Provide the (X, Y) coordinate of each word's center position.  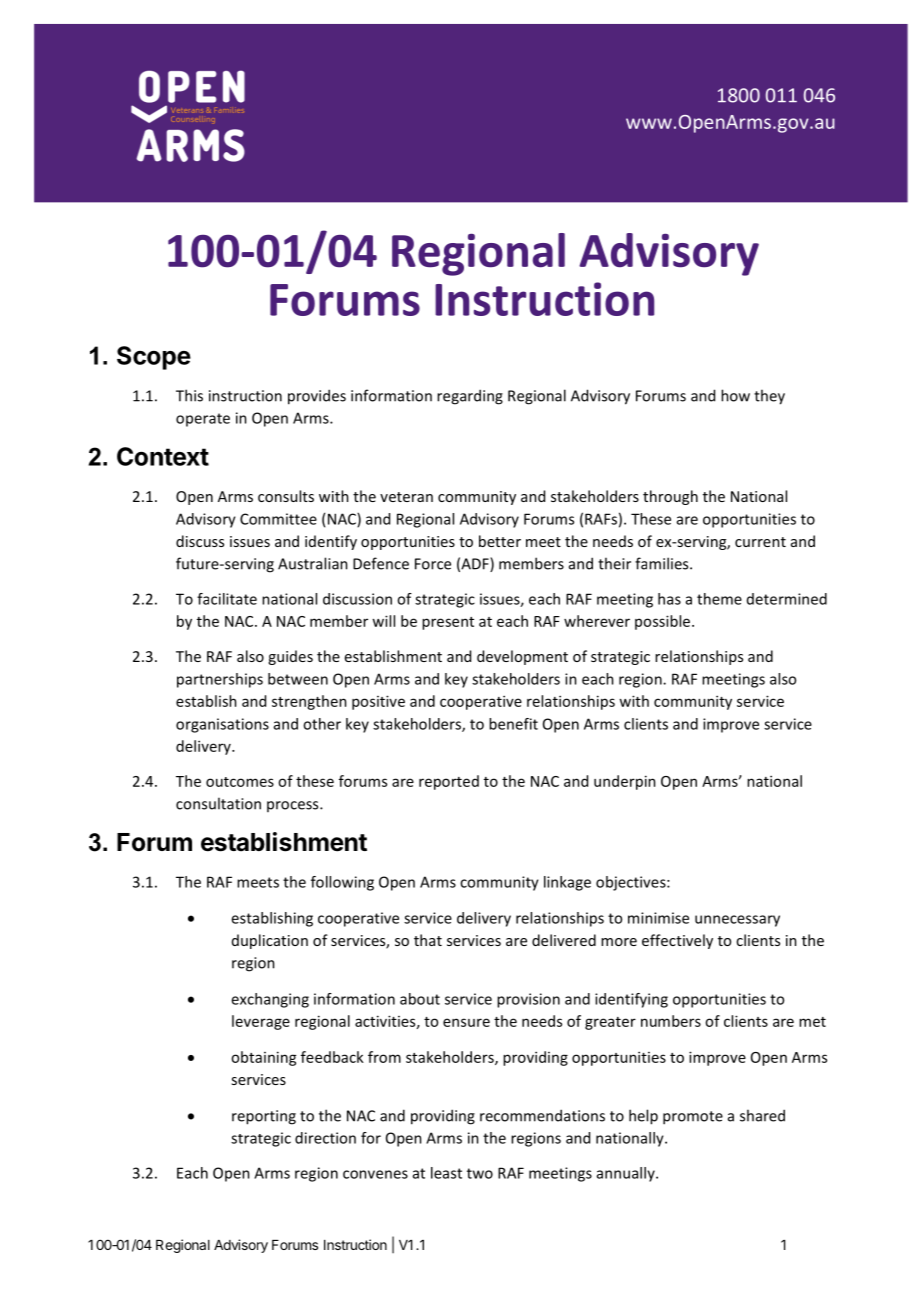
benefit (513, 724)
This (189, 395)
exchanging (270, 1000)
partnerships (220, 680)
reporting (264, 1117)
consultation (218, 803)
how (735, 395)
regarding (470, 397)
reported (449, 782)
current (760, 542)
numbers (671, 1021)
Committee (278, 519)
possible (664, 622)
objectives (632, 883)
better (500, 541)
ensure (466, 1022)
